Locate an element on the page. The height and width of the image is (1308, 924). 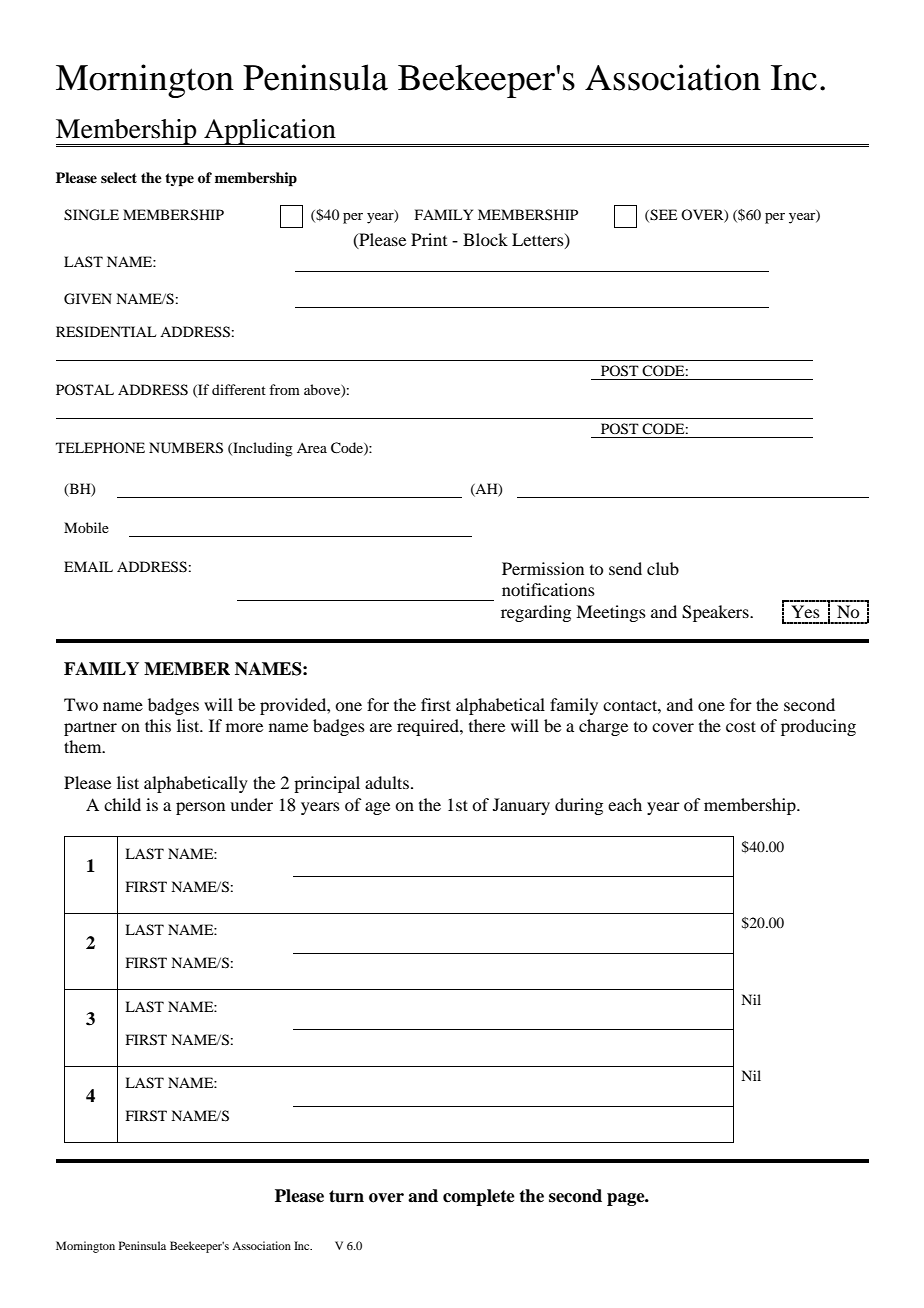
required is located at coordinates (429, 727).
